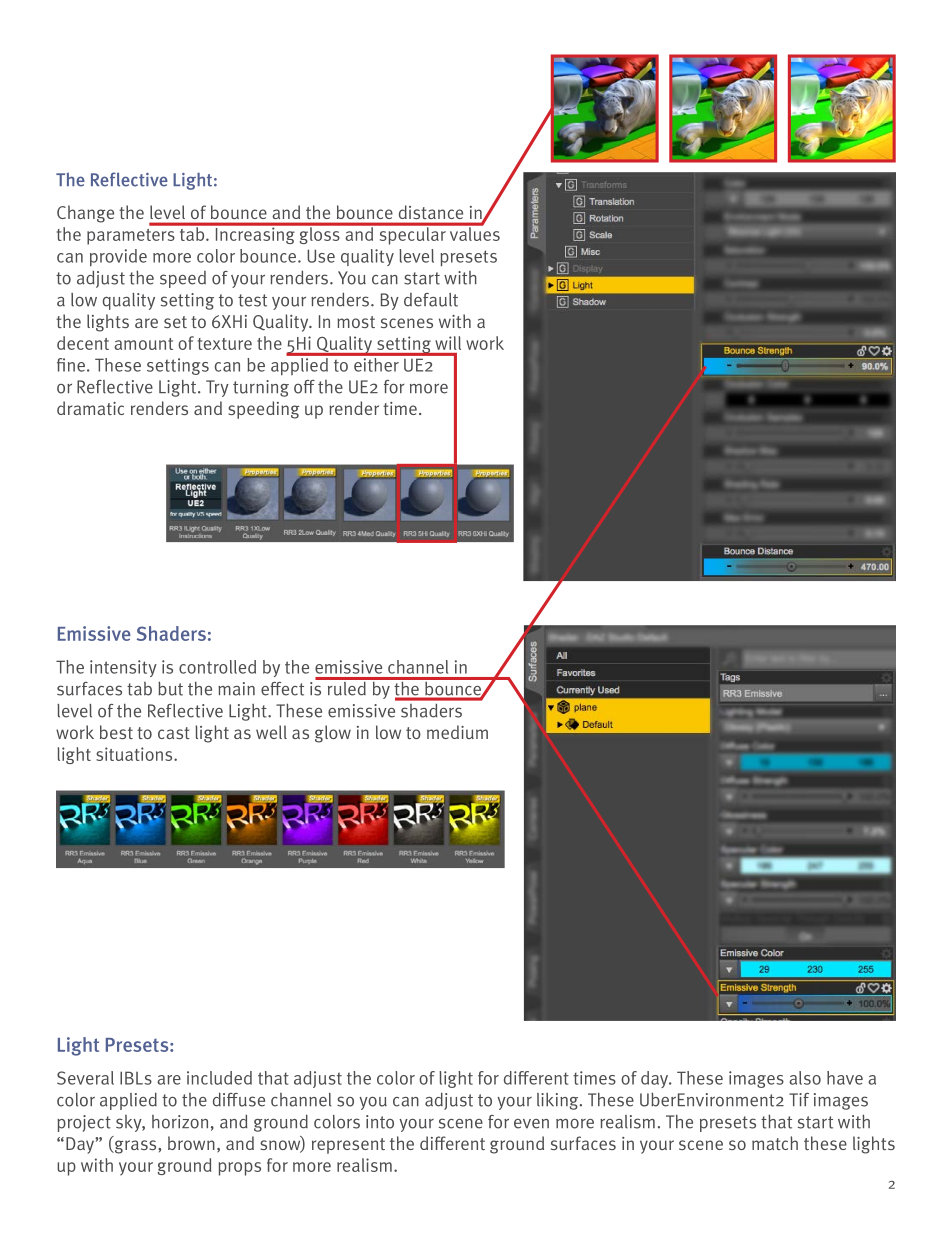  Describe the element at coordinates (431, 212) in the screenshot. I see `distance` at that location.
